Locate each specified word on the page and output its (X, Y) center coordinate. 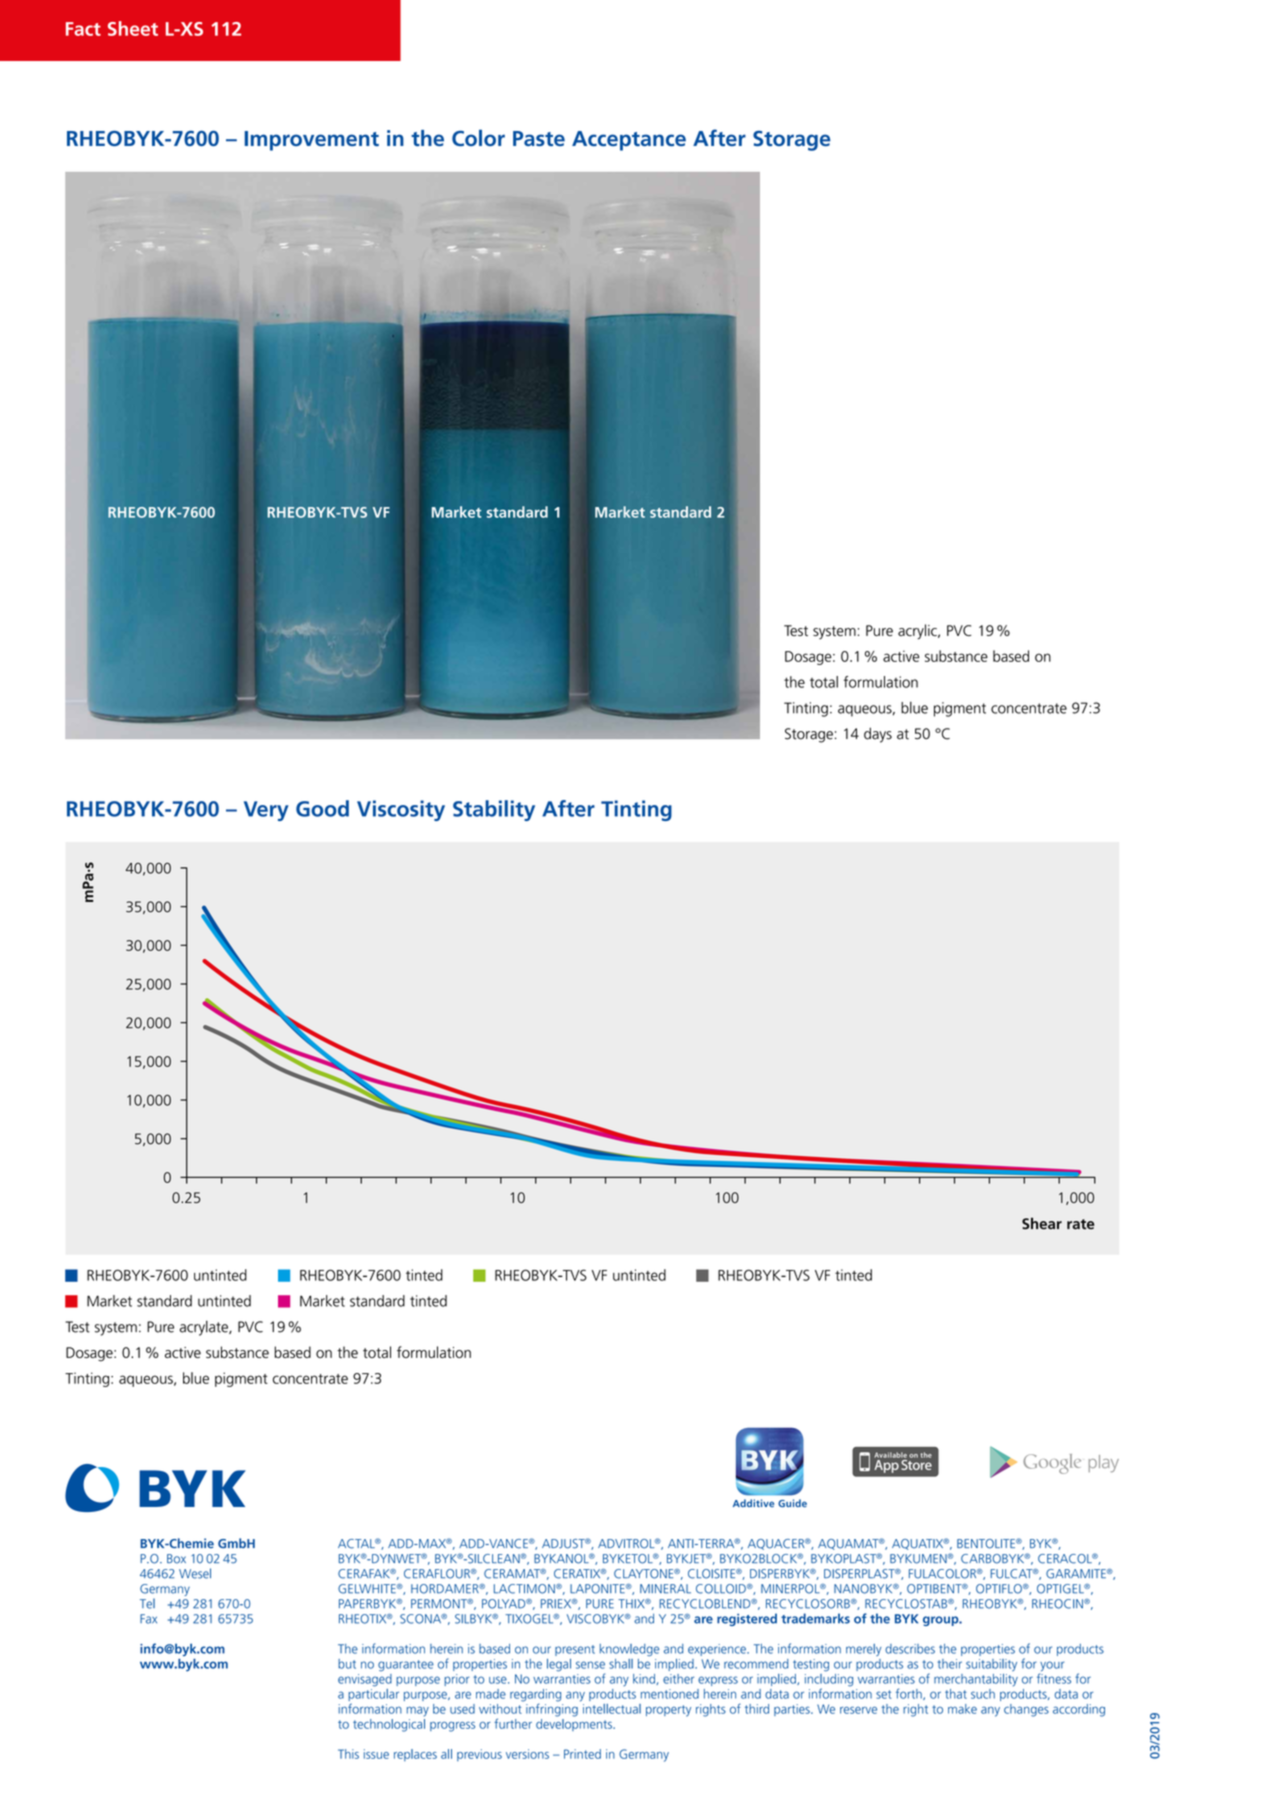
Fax (148, 1619)
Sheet (133, 28)
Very (266, 811)
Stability (494, 810)
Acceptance (629, 141)
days (878, 735)
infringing (552, 1709)
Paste (539, 138)
